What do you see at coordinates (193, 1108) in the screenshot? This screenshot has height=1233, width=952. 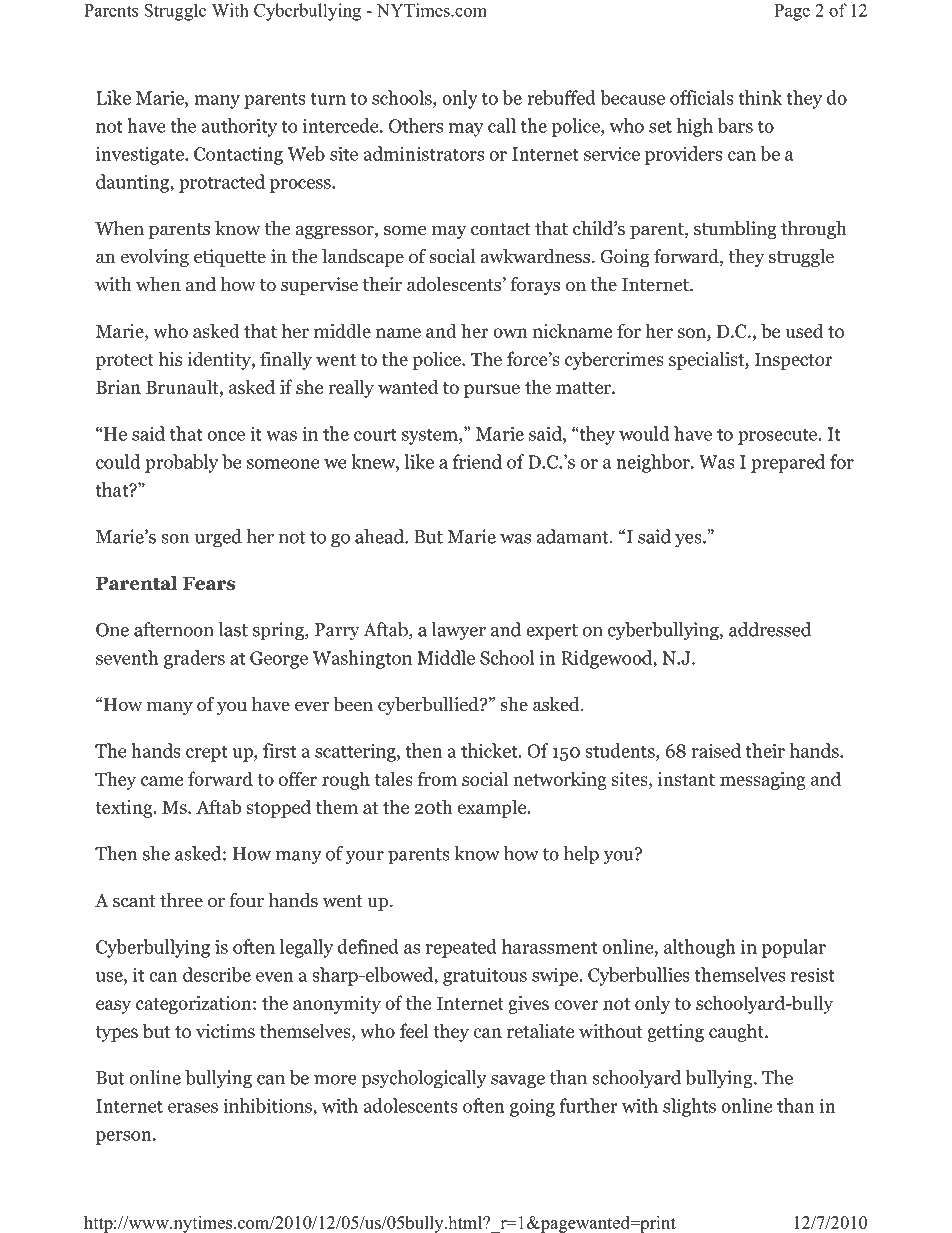 I see `erases` at bounding box center [193, 1108].
